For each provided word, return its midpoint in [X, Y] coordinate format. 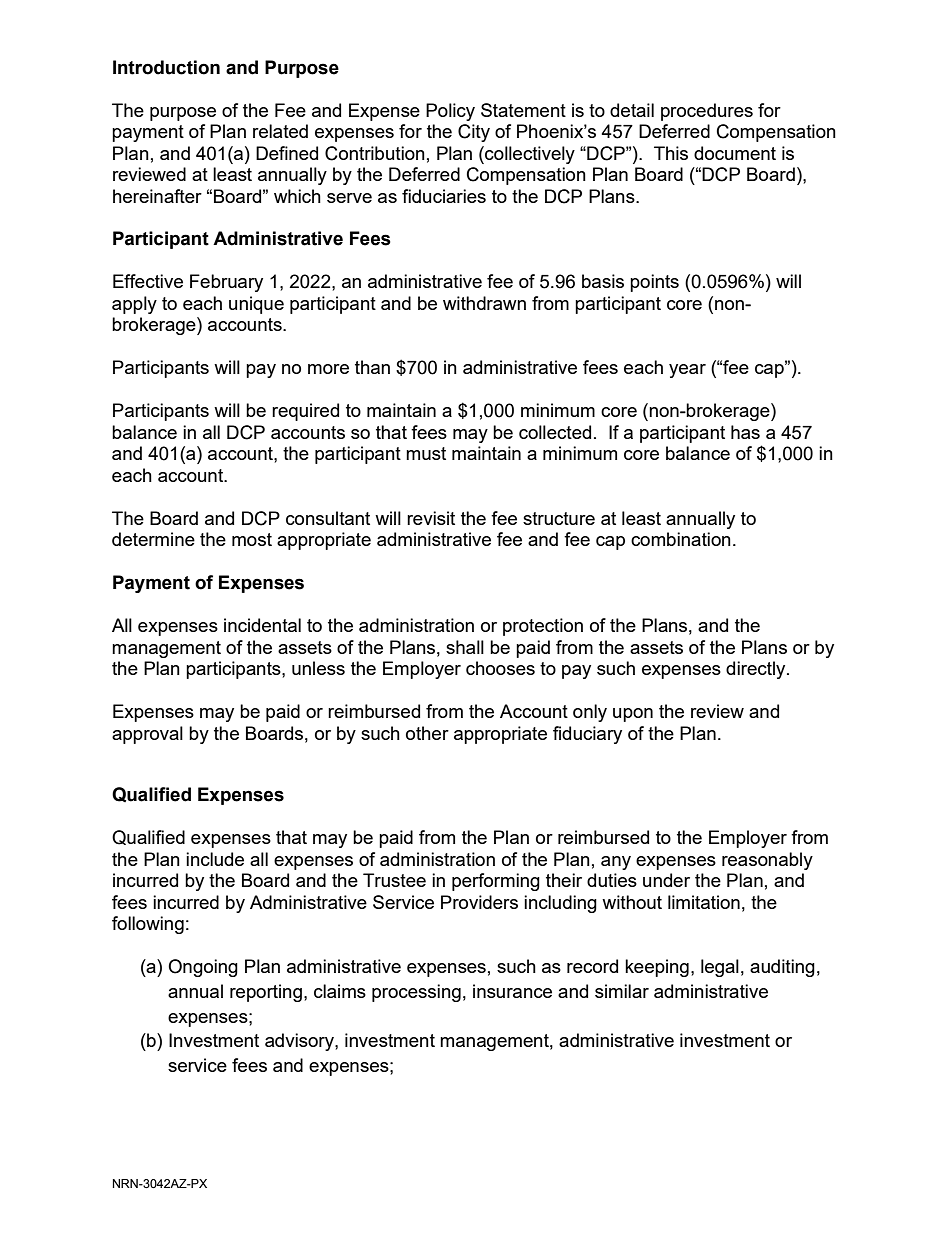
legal [720, 968]
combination [681, 539]
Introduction [166, 67]
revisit [431, 518]
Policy [450, 112]
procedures [707, 112]
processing [416, 993]
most [252, 539]
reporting [266, 993]
